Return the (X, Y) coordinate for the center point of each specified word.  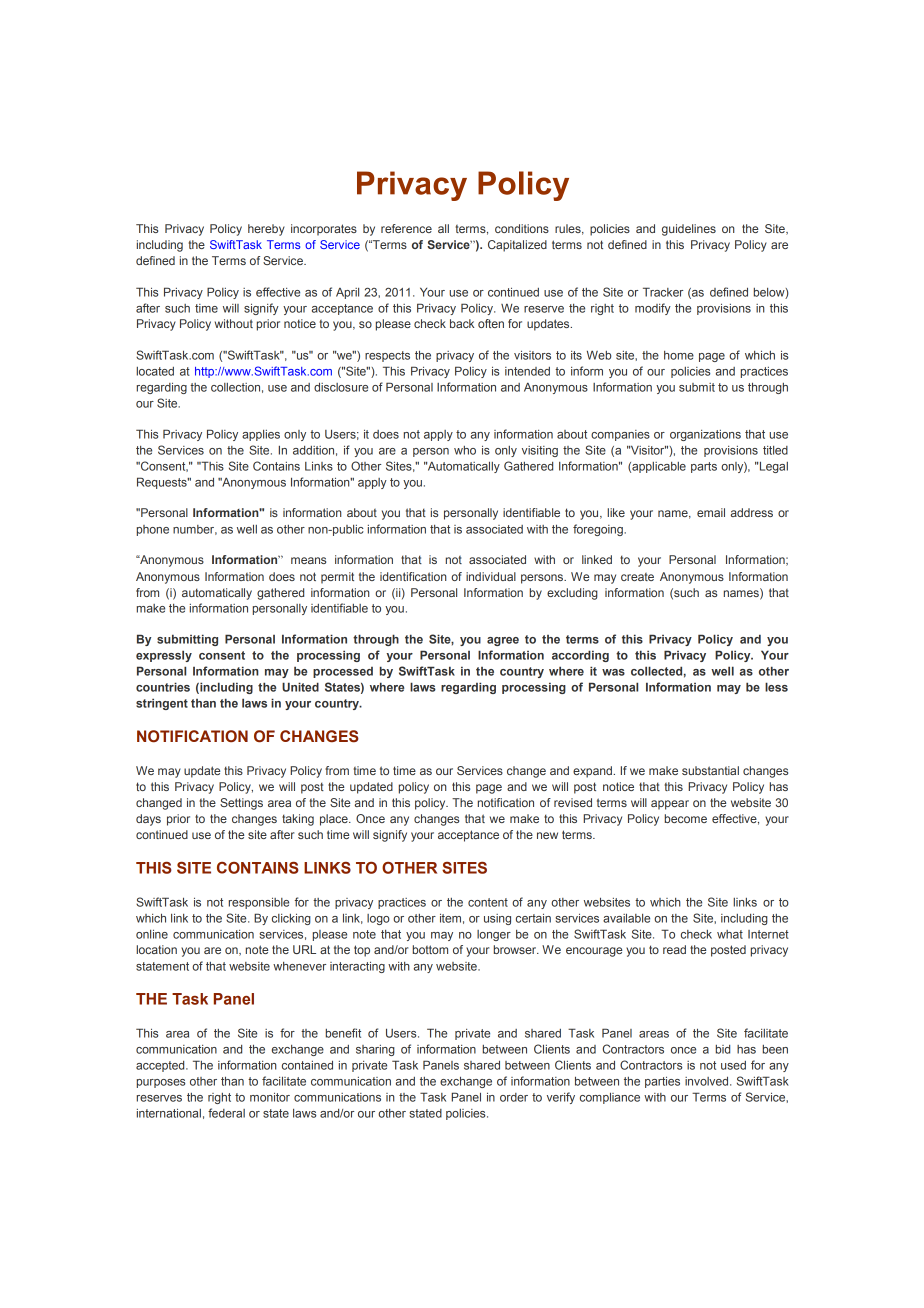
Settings (241, 804)
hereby (266, 230)
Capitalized (517, 246)
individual (491, 576)
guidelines (689, 230)
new (547, 835)
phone (153, 530)
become (686, 818)
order (514, 1097)
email (711, 512)
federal (226, 1113)
